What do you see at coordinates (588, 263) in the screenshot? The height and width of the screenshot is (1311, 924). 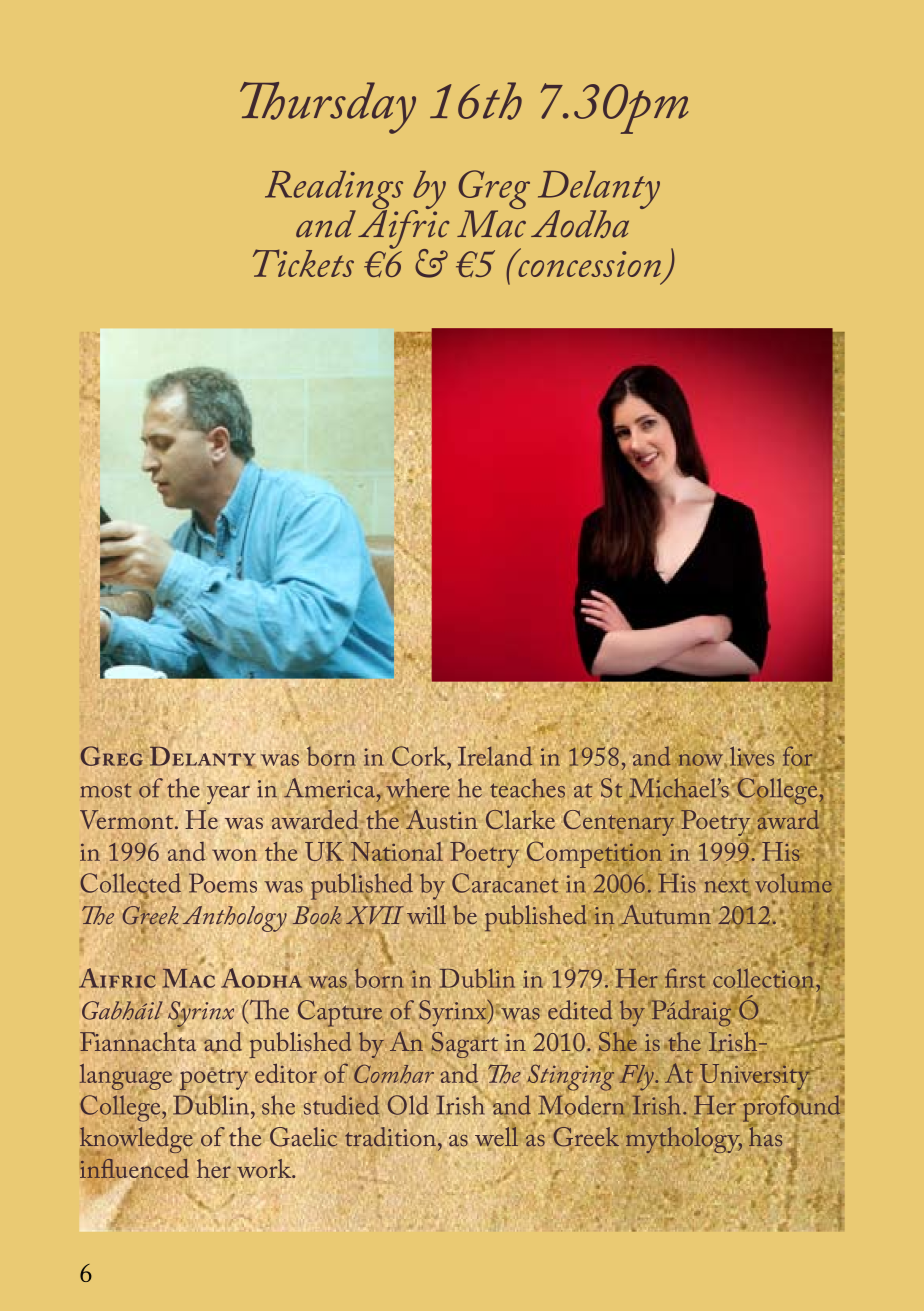 I see `concession` at bounding box center [588, 263].
